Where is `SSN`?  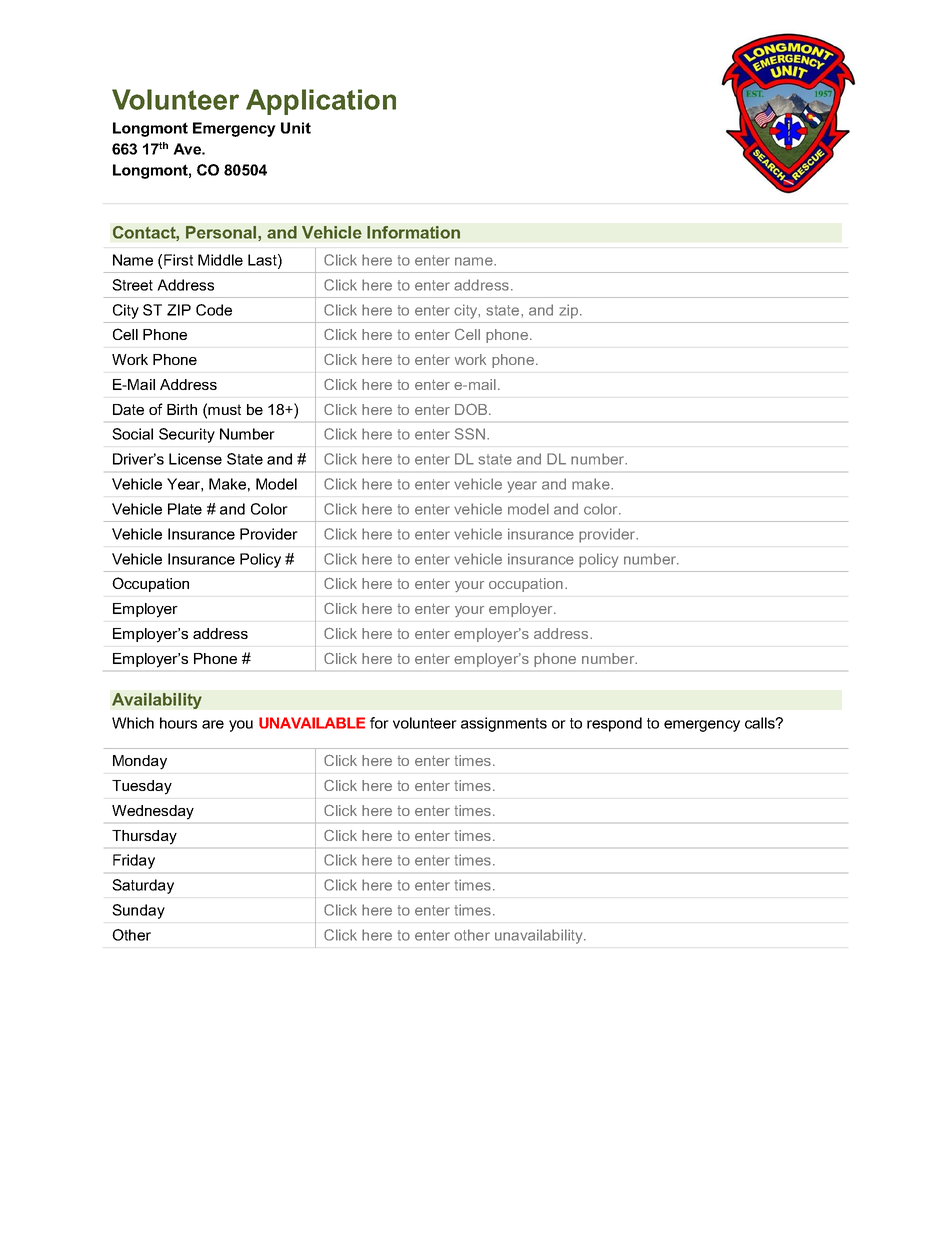
SSN is located at coordinates (470, 434).
